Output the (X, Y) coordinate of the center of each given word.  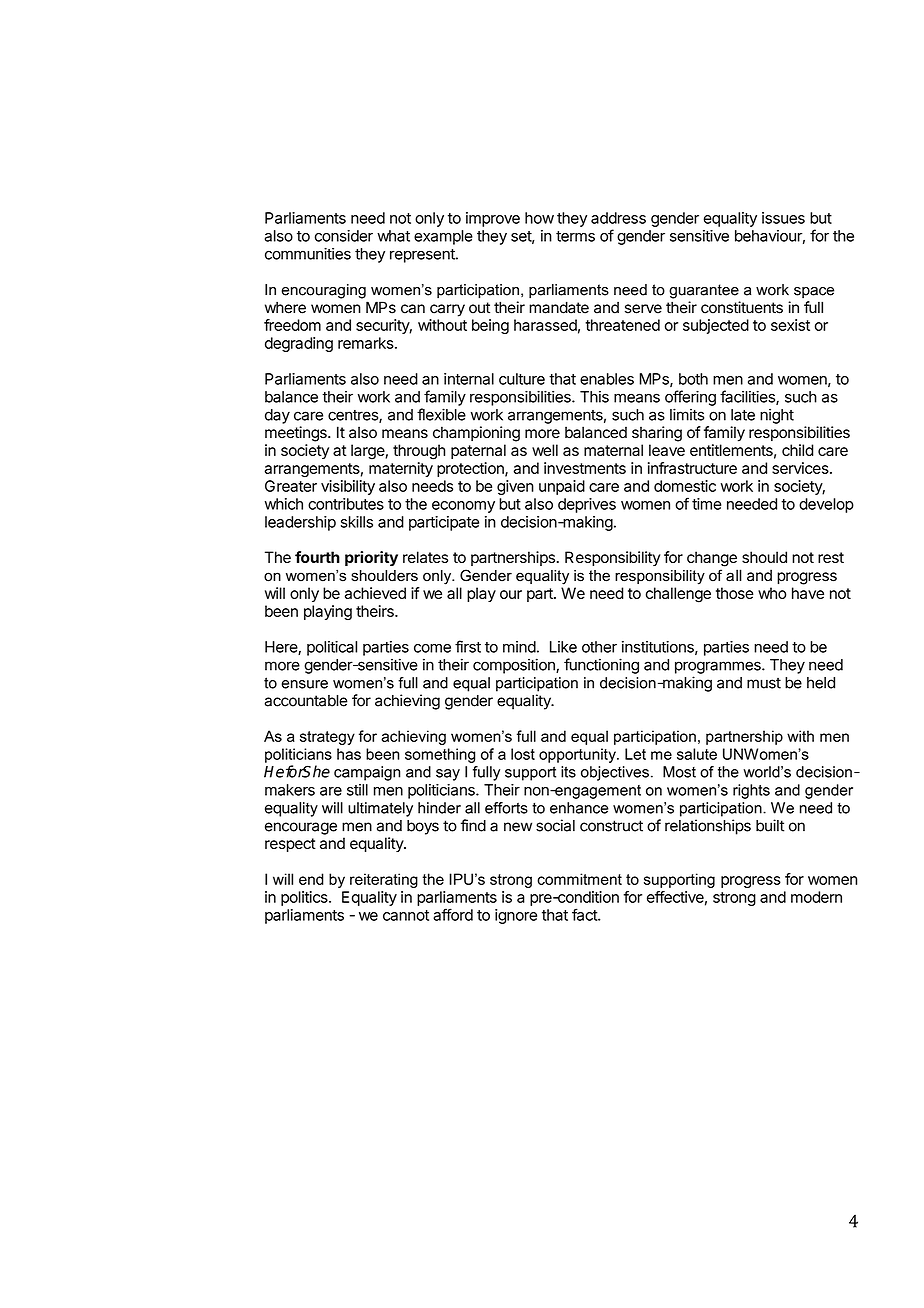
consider (344, 236)
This (594, 397)
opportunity (578, 755)
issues (783, 218)
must (764, 683)
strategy (327, 738)
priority (371, 558)
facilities (748, 397)
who (772, 593)
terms (575, 236)
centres (354, 416)
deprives (587, 505)
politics (305, 898)
